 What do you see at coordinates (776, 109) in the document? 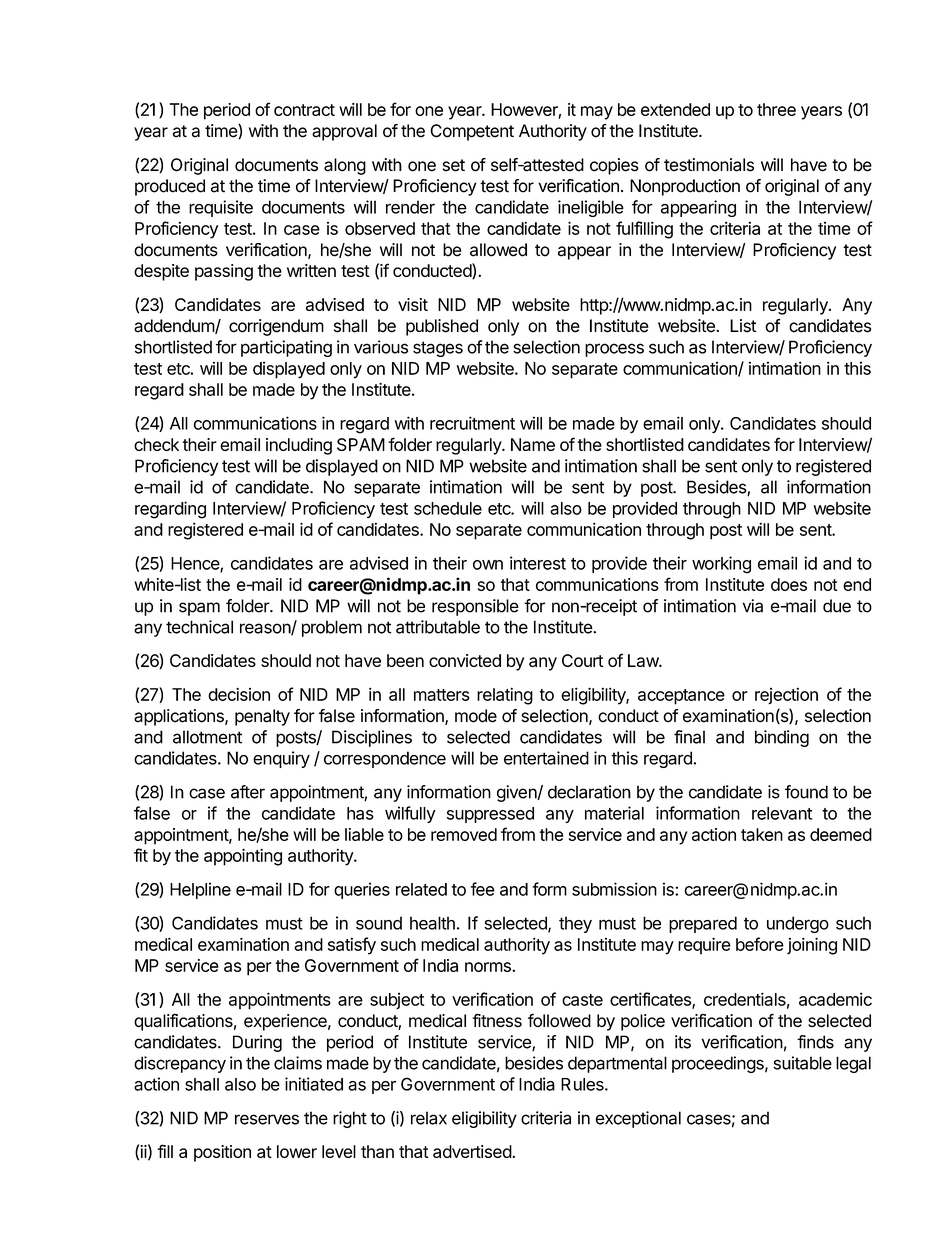
I see `three` at bounding box center [776, 109].
